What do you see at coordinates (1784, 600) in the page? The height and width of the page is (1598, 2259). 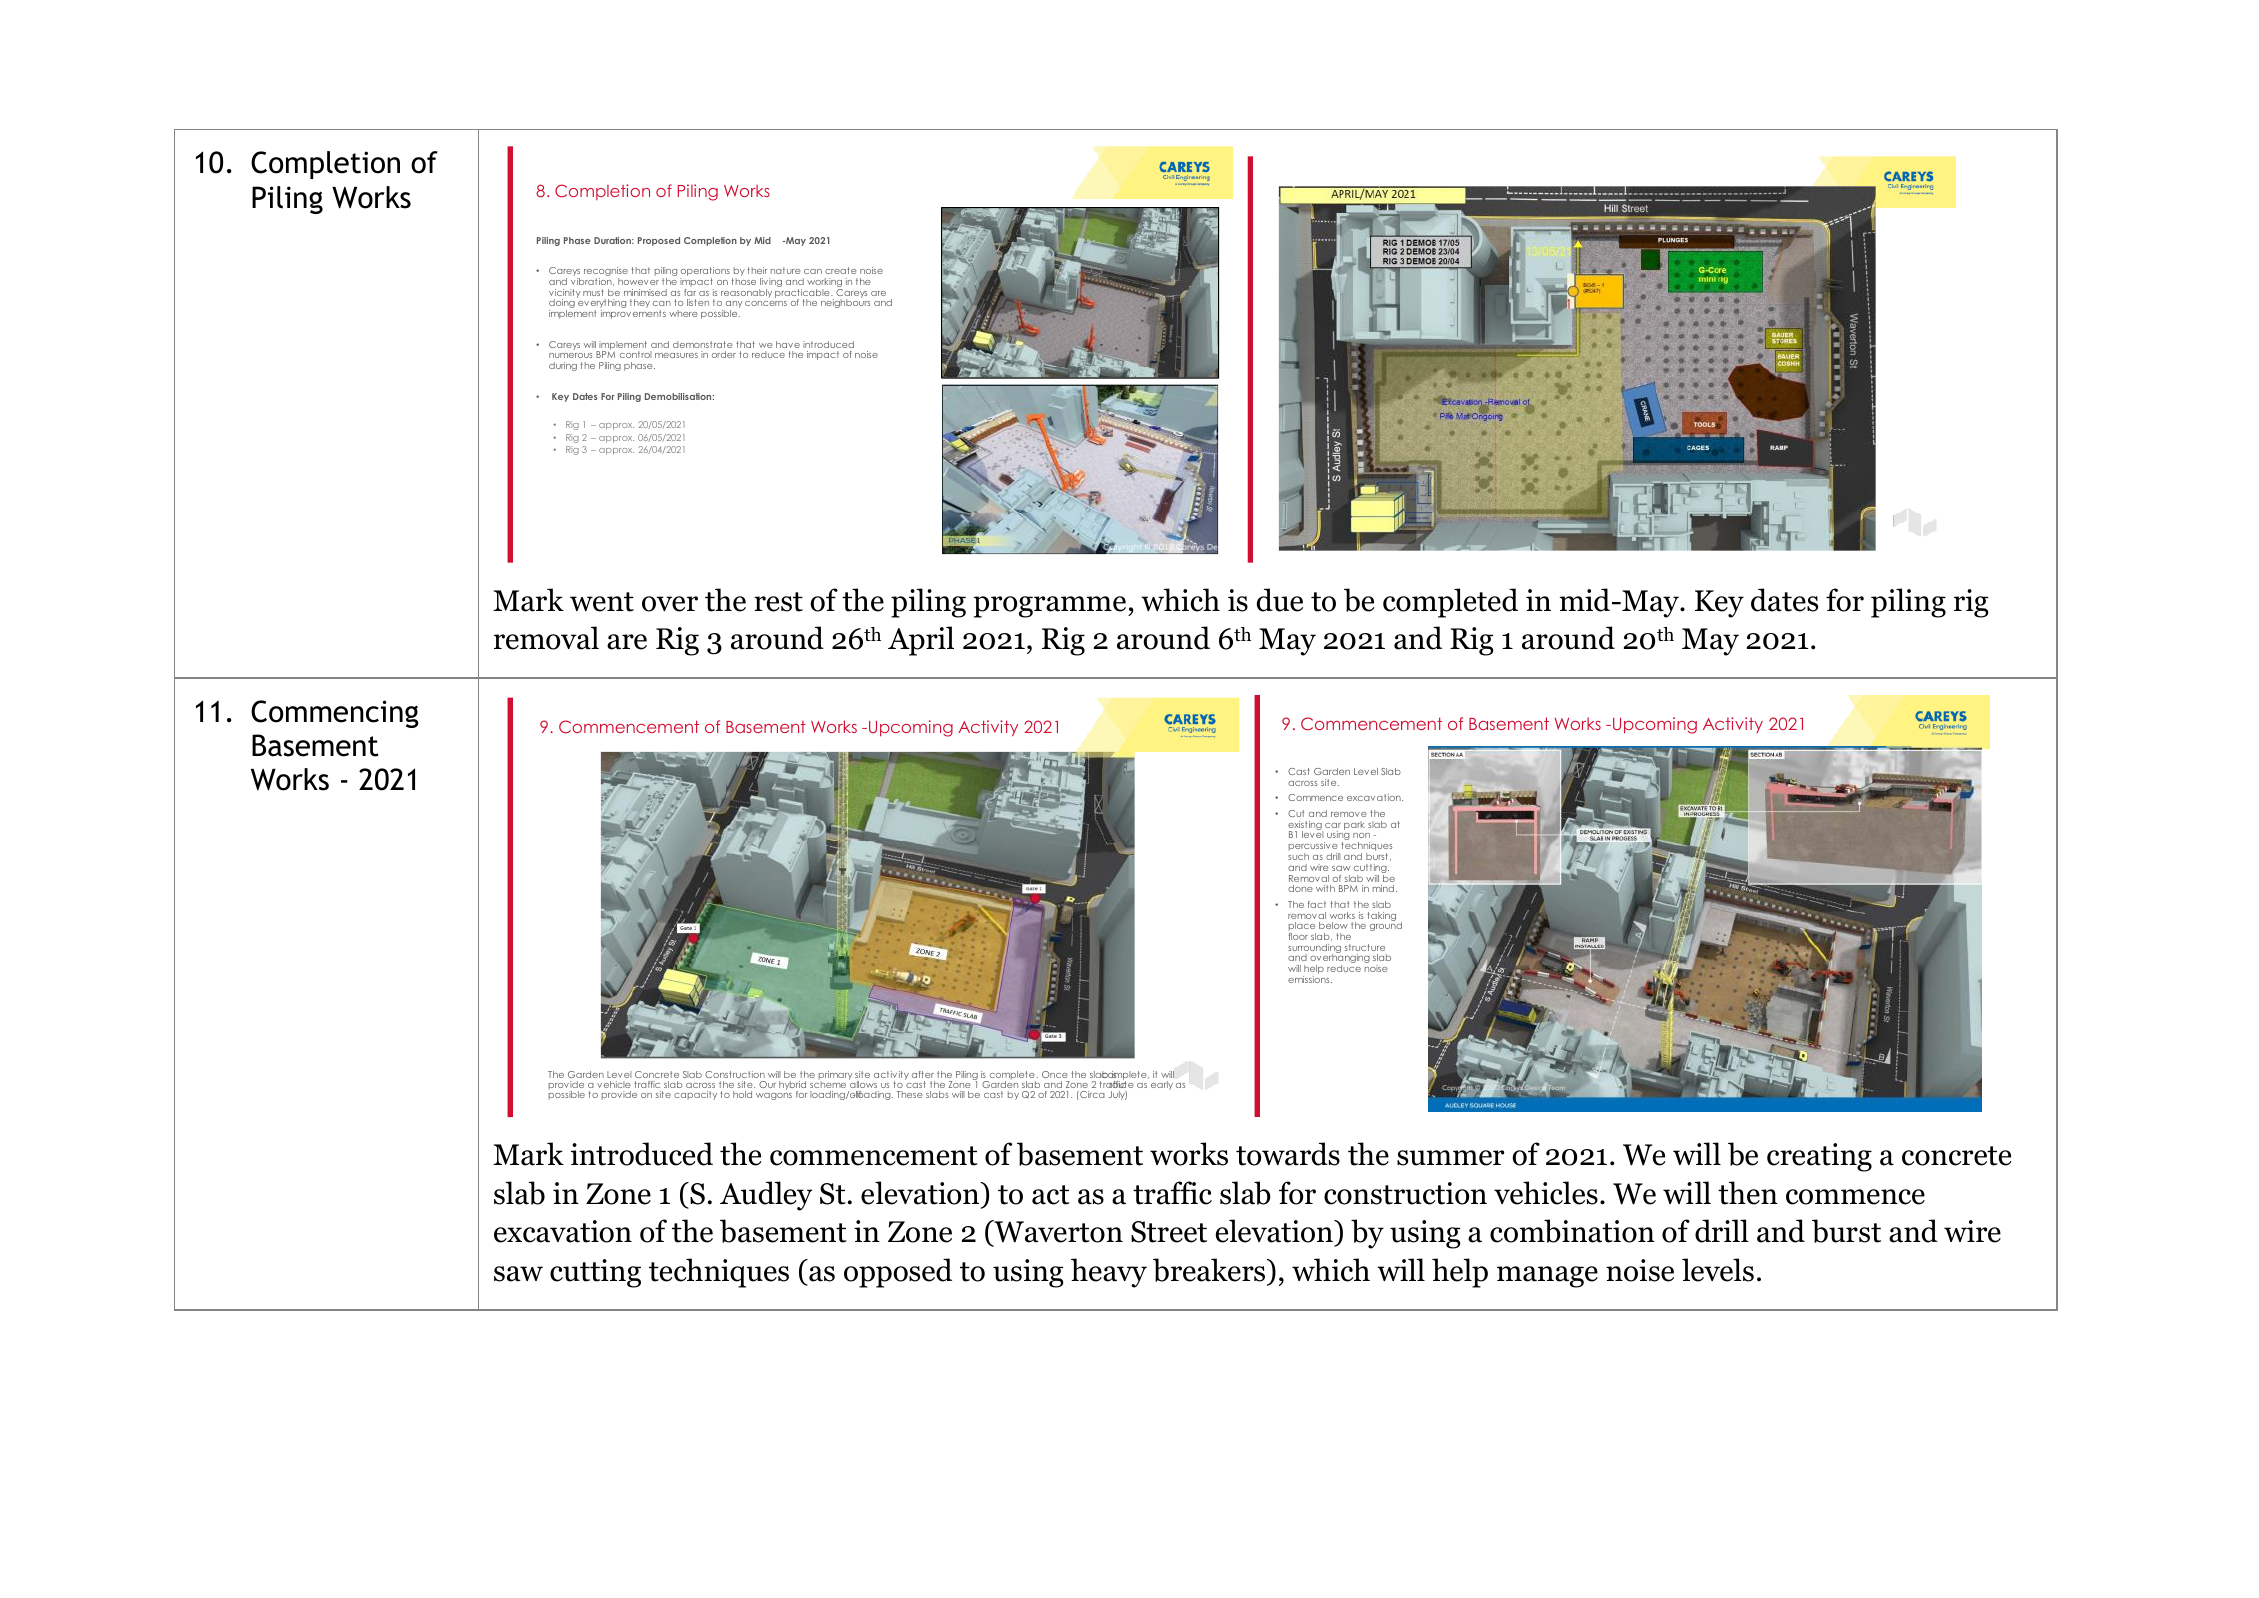 I see `dates` at bounding box center [1784, 600].
